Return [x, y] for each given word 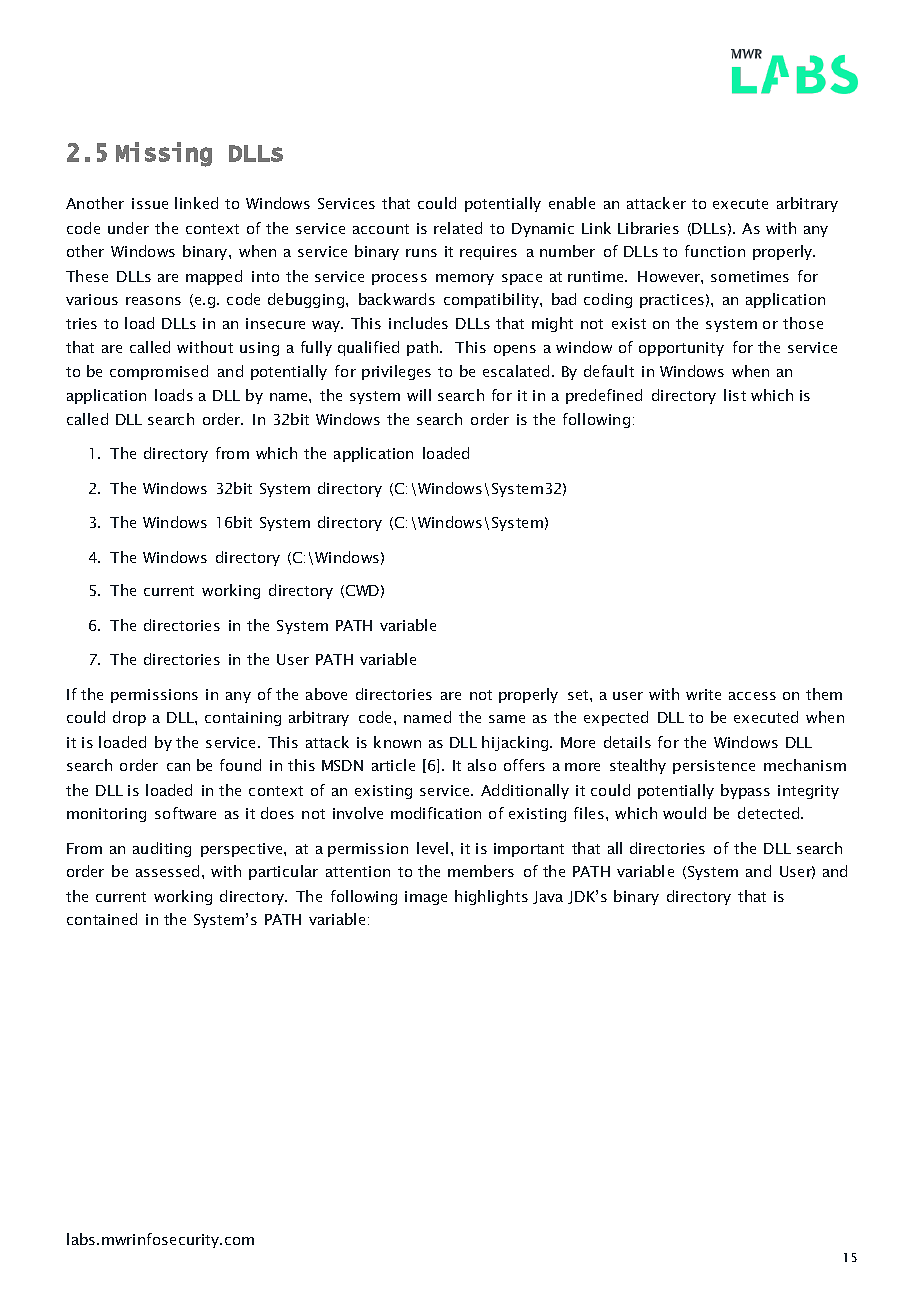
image [426, 898]
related [458, 228]
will [419, 395]
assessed [167, 871]
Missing [164, 154]
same [507, 719]
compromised [159, 372]
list [735, 395]
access [752, 696]
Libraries [648, 228]
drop [129, 718]
